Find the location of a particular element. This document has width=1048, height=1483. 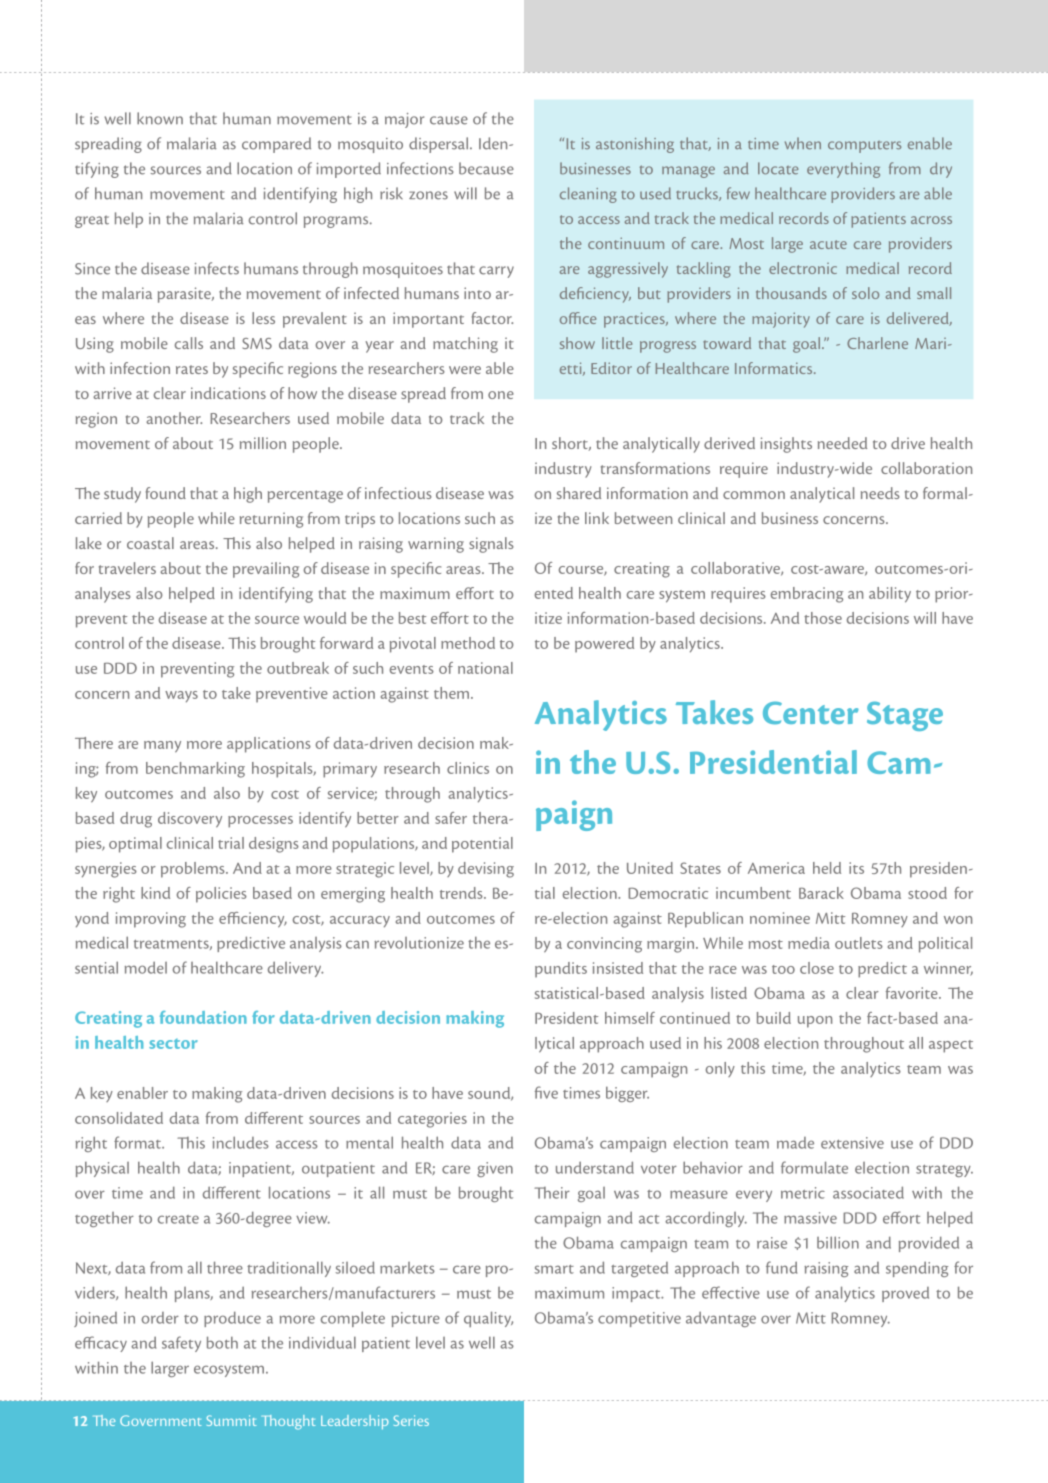

cleaning is located at coordinates (588, 195).
